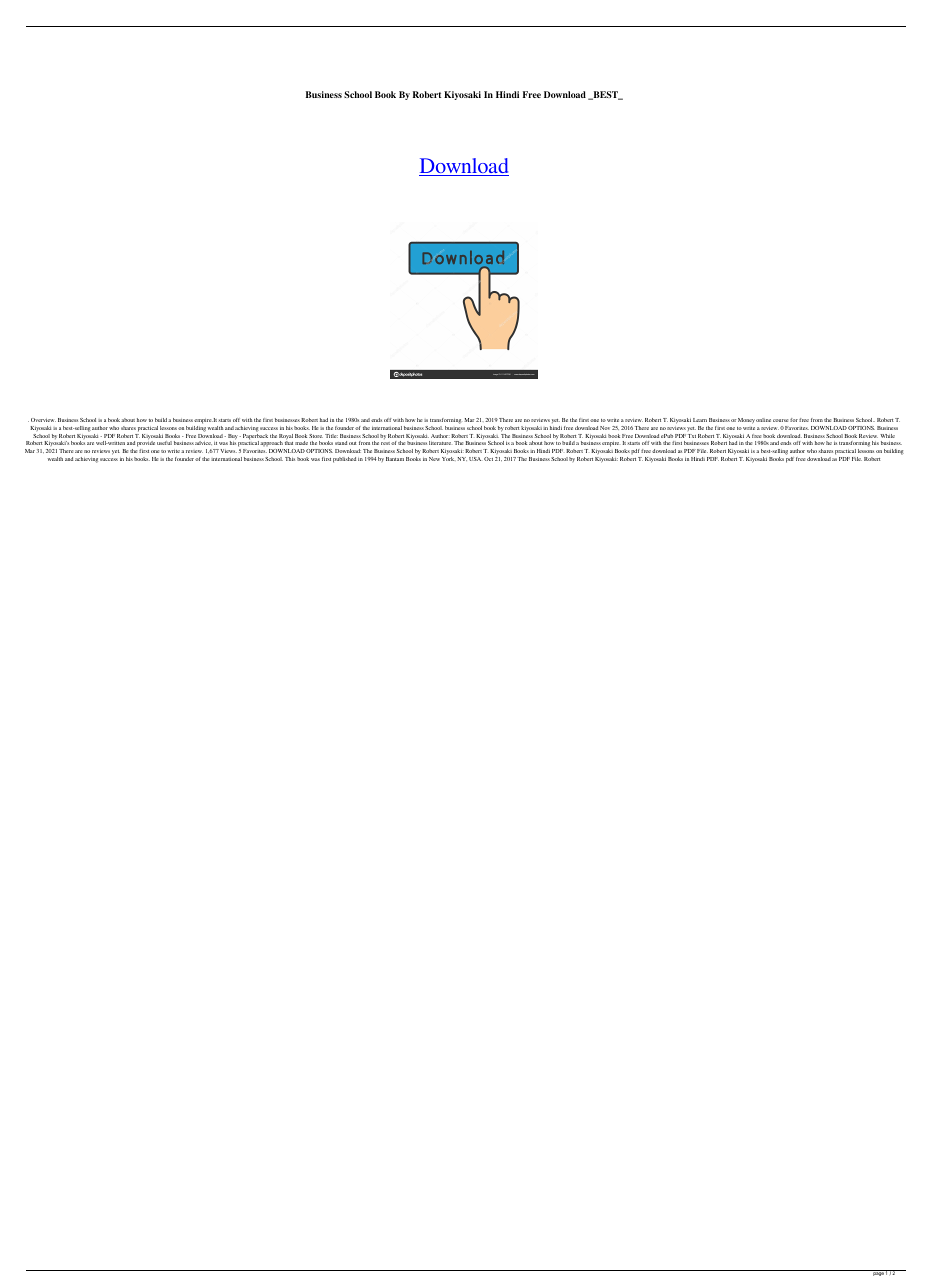  I want to click on online, so click(763, 420).
